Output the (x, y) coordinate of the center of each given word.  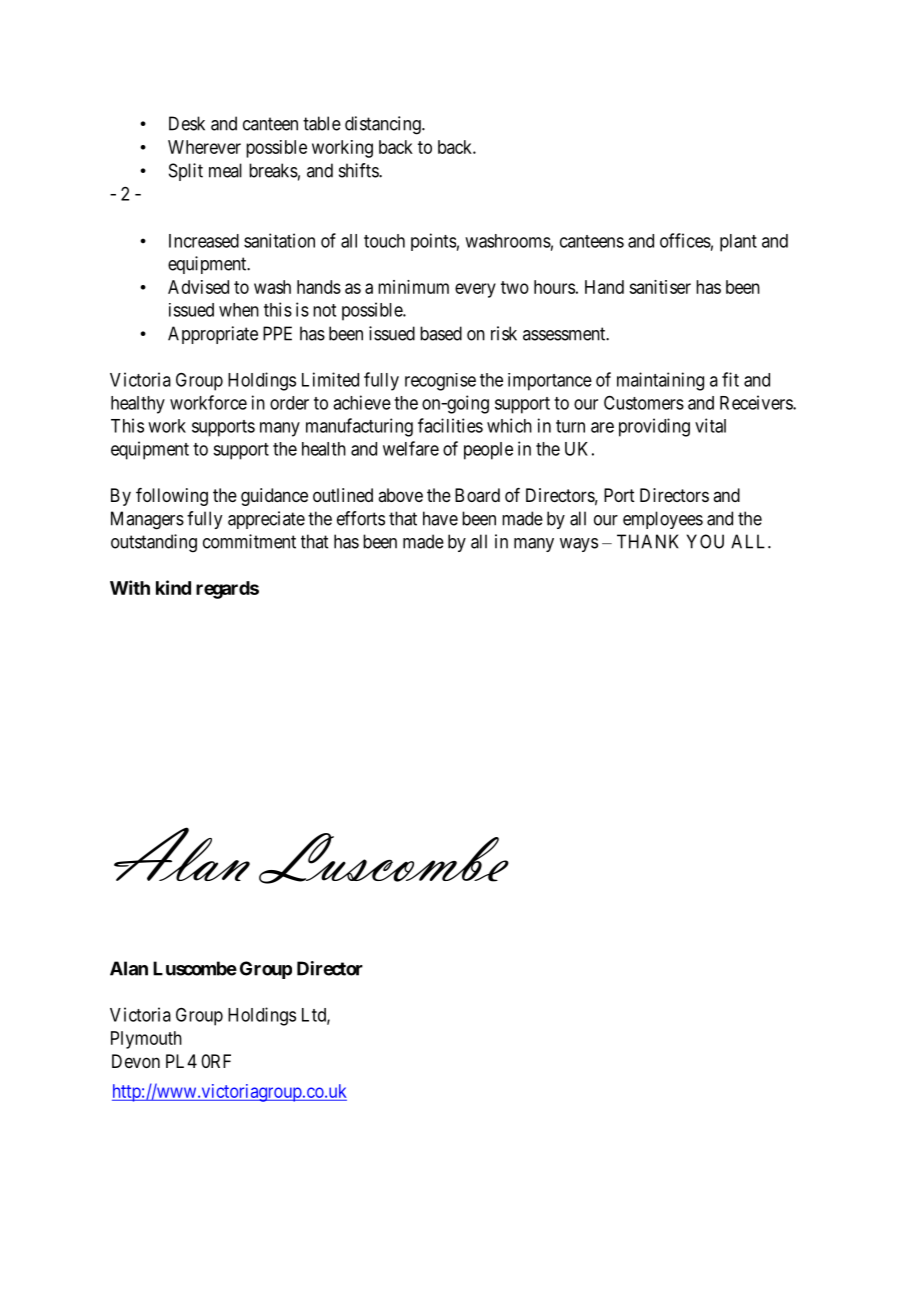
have (440, 518)
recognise (440, 382)
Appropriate (213, 335)
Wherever (204, 147)
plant (738, 243)
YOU (705, 541)
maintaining (660, 381)
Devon (136, 1061)
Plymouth (146, 1040)
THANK (648, 541)
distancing (384, 125)
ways (579, 545)
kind (173, 587)
